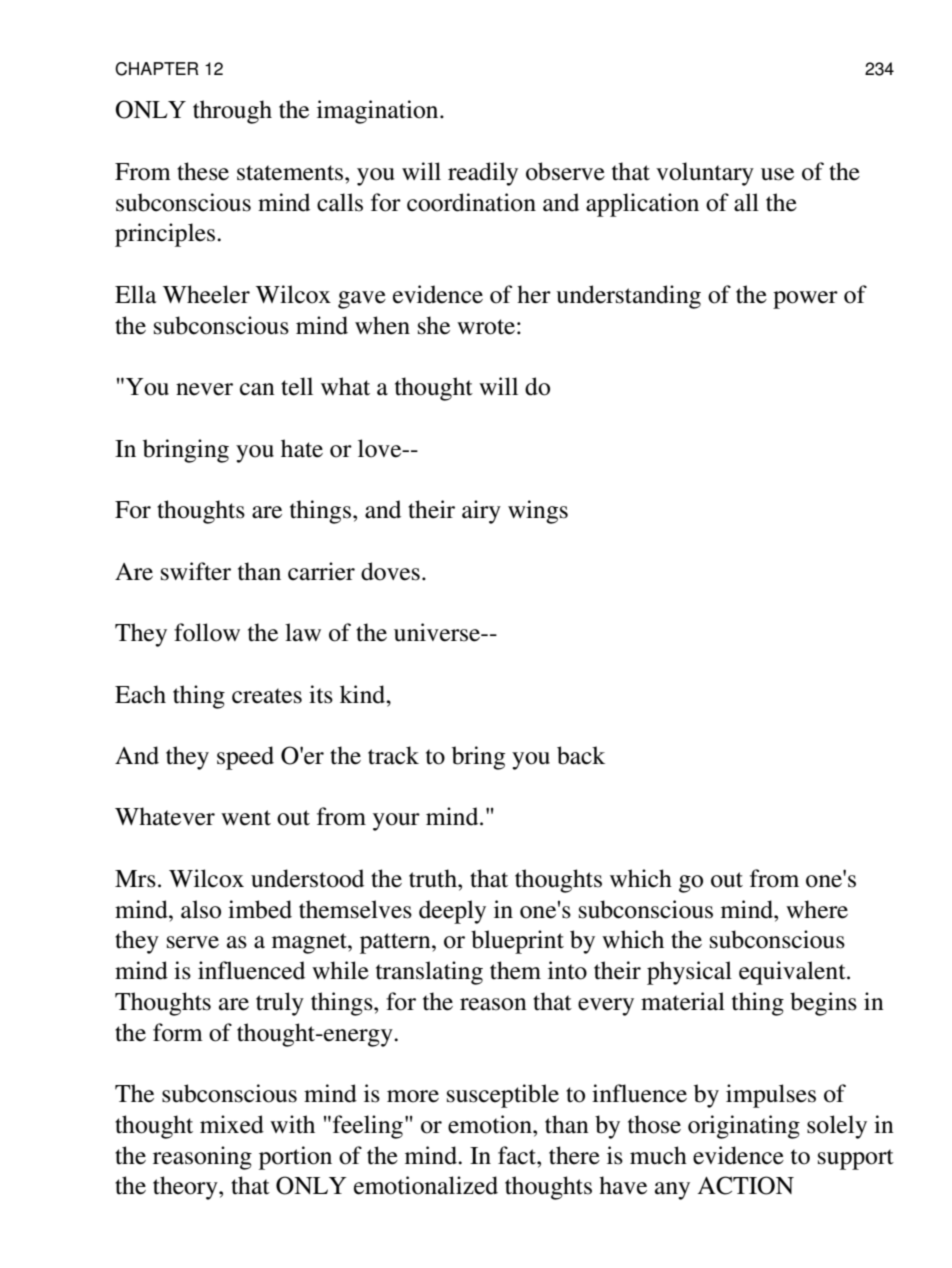  I want to click on readily, so click(483, 174).
